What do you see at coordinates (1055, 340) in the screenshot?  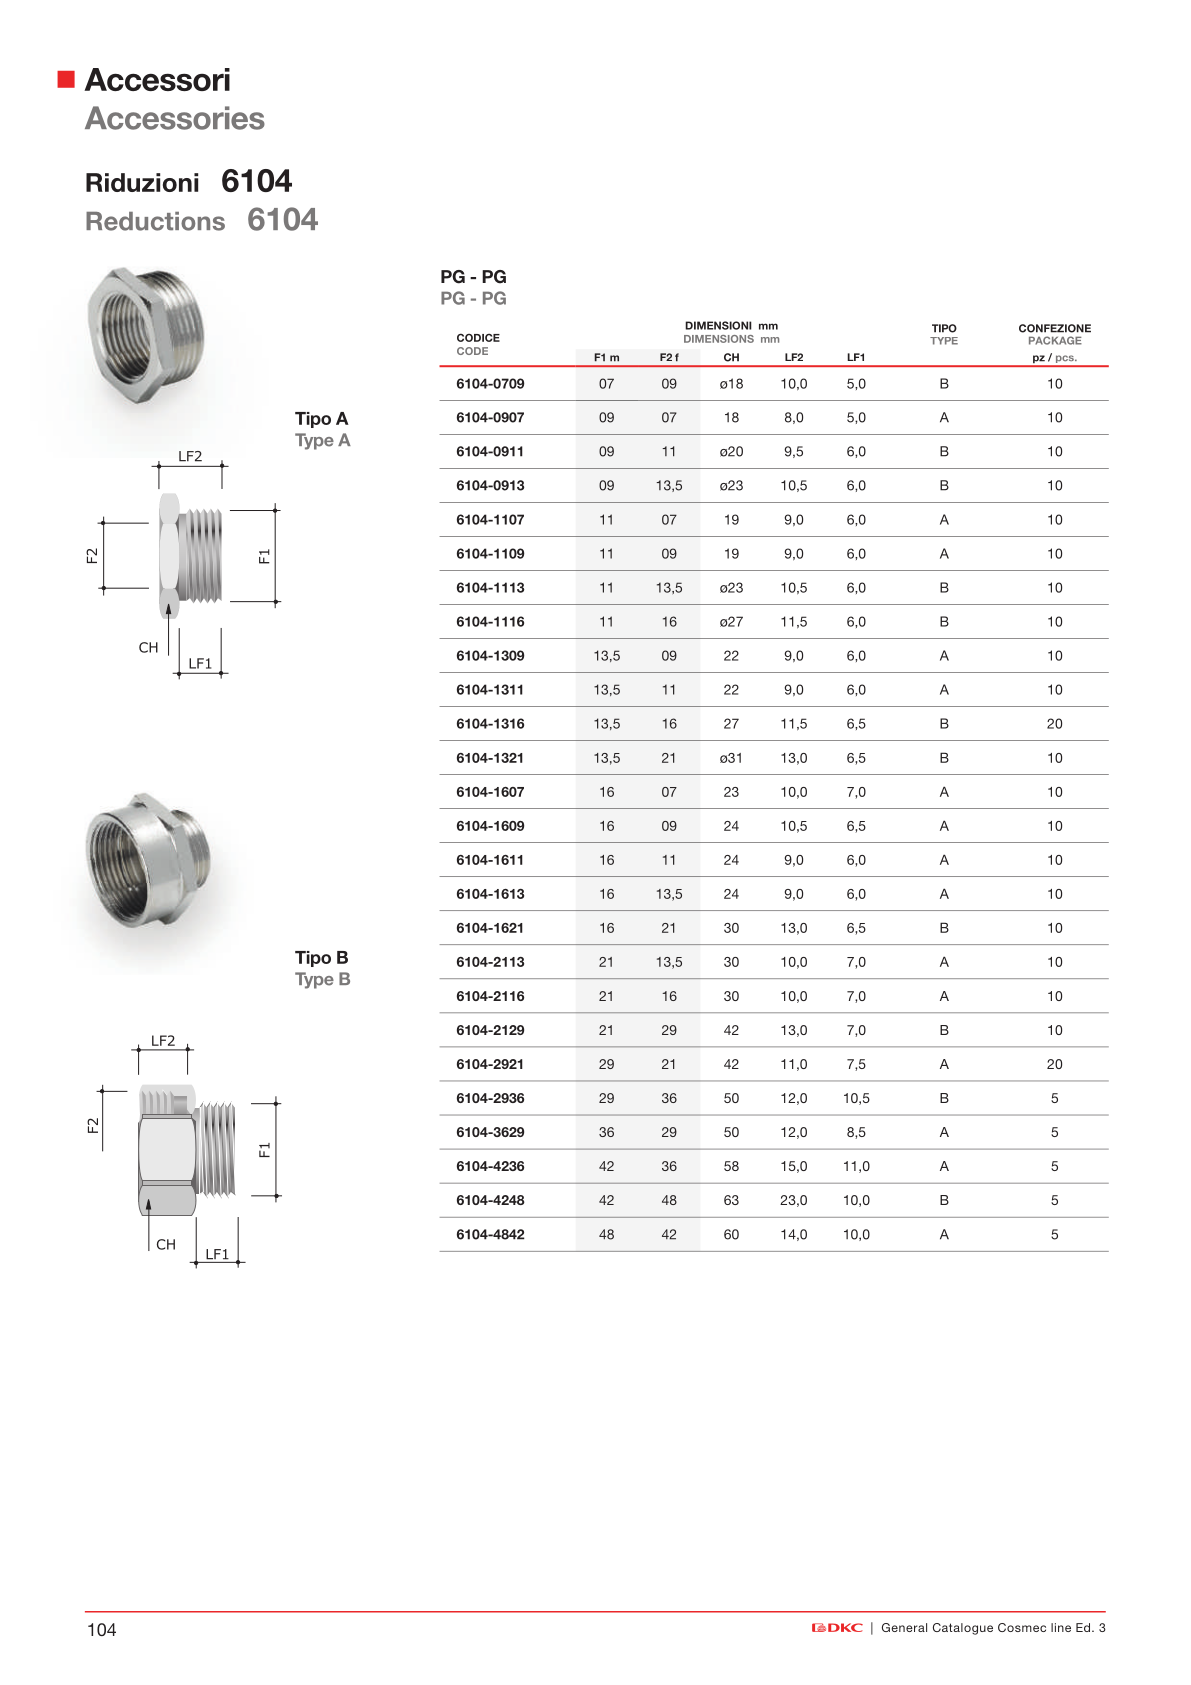 I see `PACKAGE` at bounding box center [1055, 340].
